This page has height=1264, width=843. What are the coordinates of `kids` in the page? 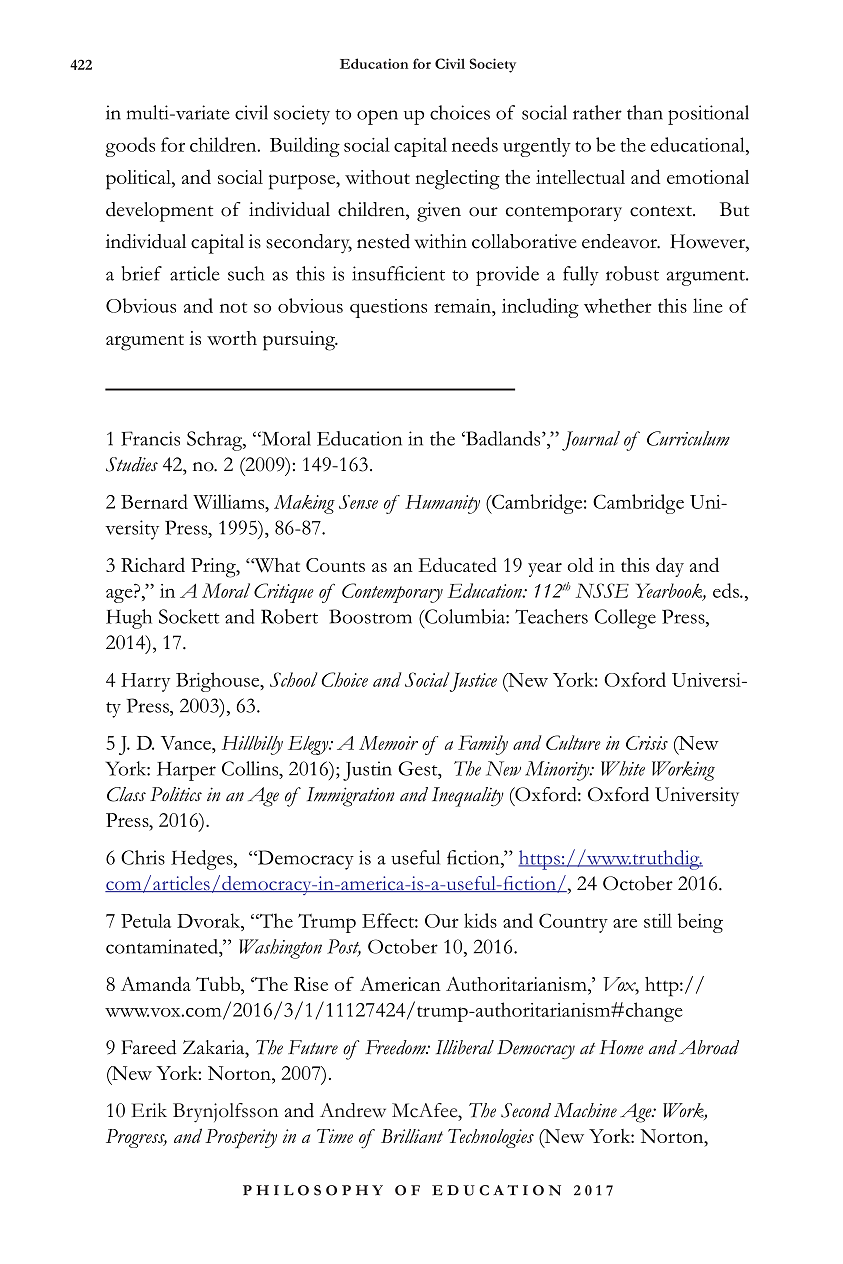 It's located at (480, 920).
